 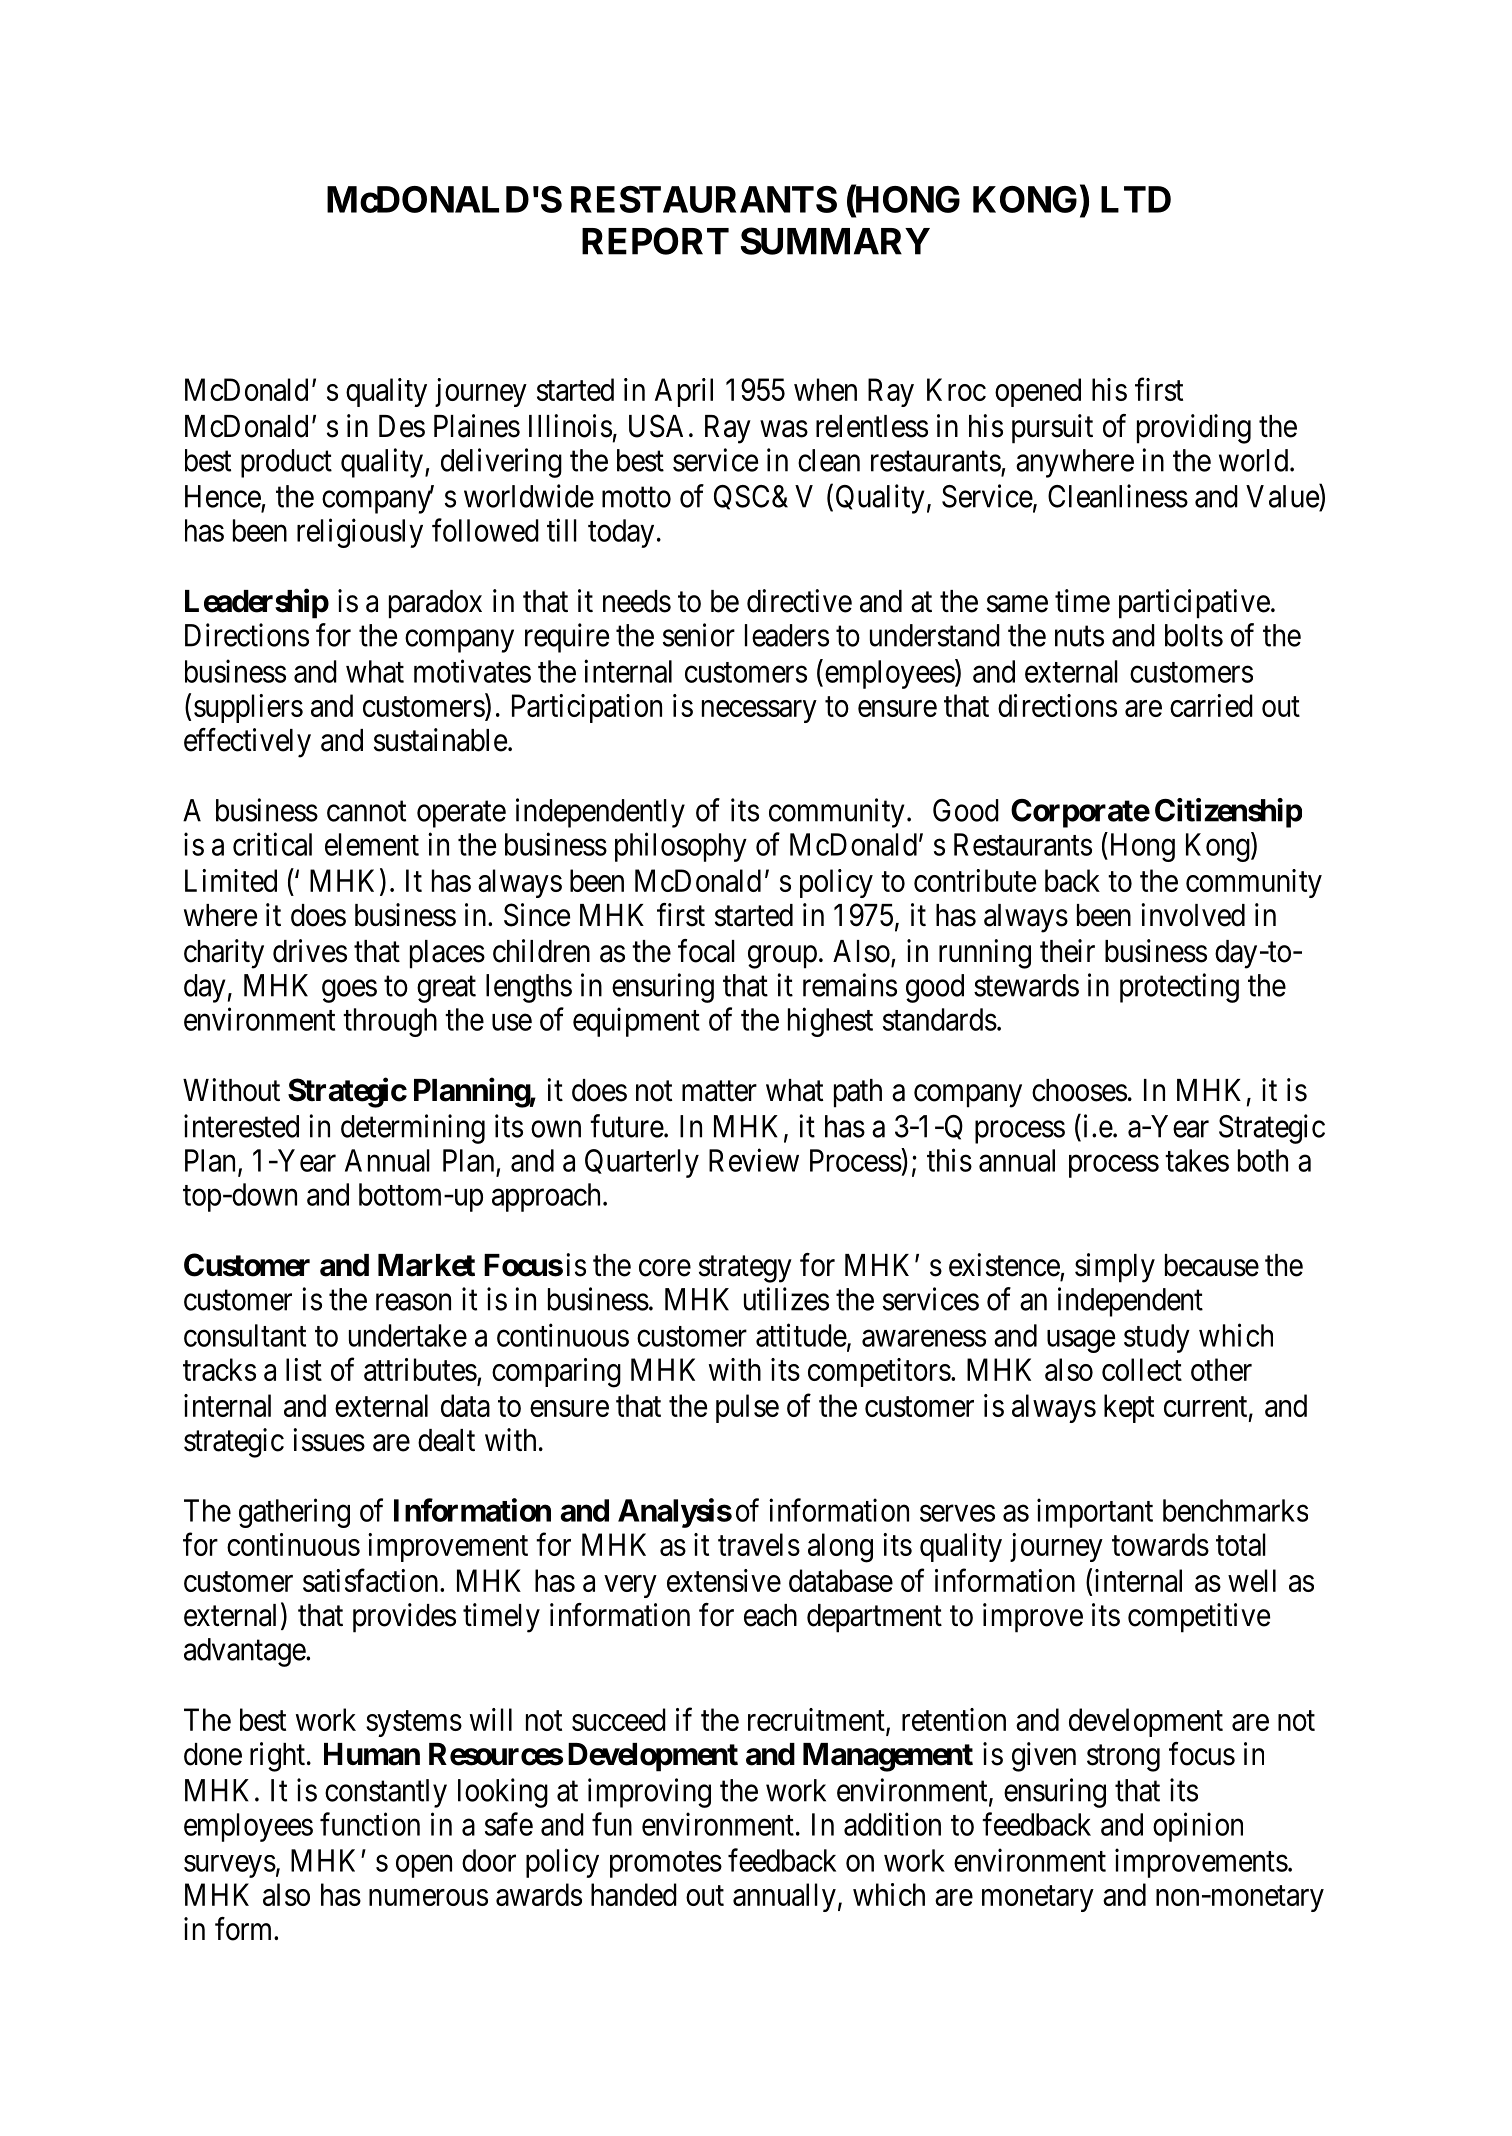 I want to click on reason, so click(x=413, y=1302).
